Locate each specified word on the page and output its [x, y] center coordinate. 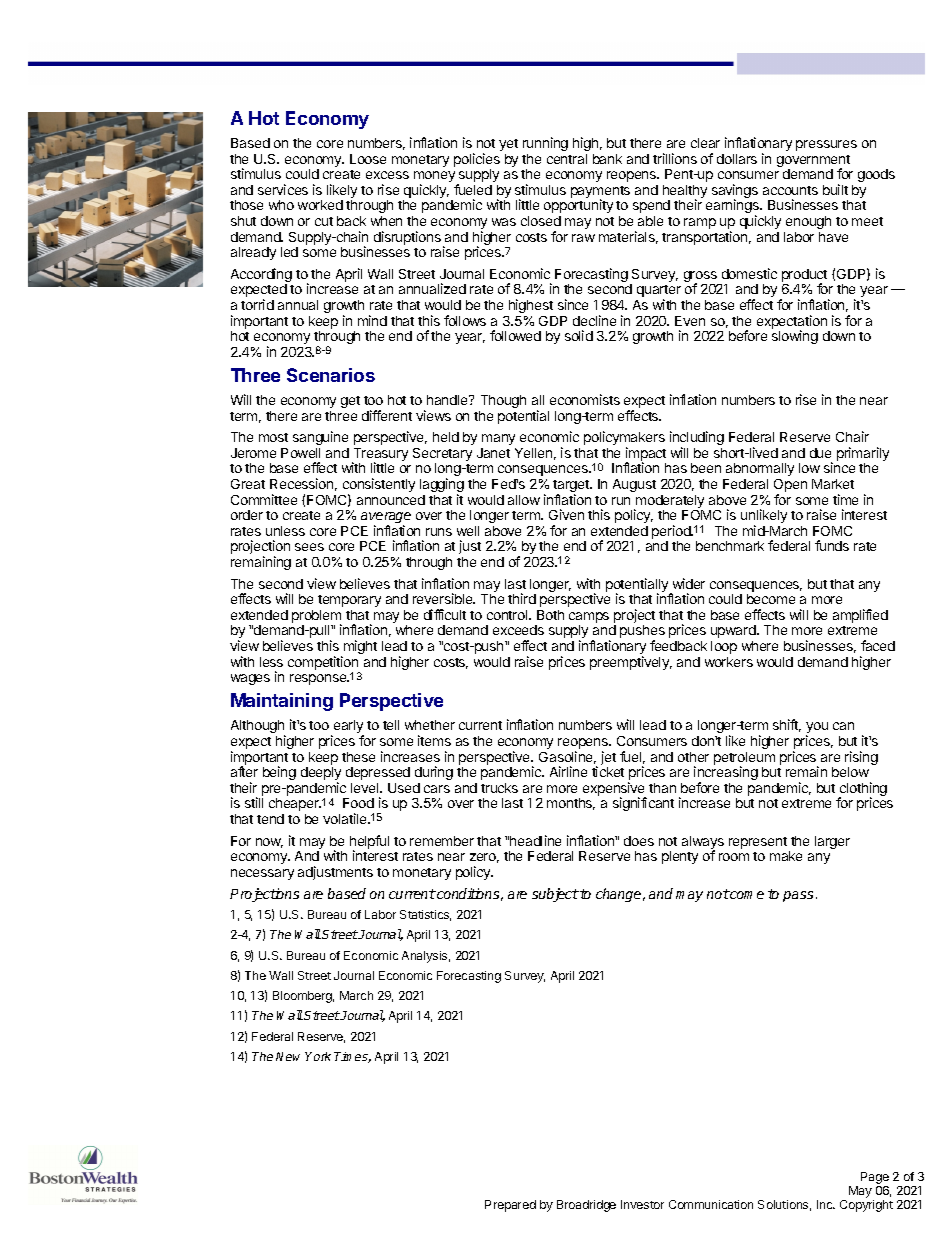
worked [320, 205]
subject [555, 895]
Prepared [510, 1206]
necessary [262, 874]
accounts [790, 190]
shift [787, 725]
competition [323, 663]
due [820, 453]
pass [798, 896]
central [567, 159]
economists [585, 399]
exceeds [518, 630]
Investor [642, 1204]
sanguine [320, 438]
